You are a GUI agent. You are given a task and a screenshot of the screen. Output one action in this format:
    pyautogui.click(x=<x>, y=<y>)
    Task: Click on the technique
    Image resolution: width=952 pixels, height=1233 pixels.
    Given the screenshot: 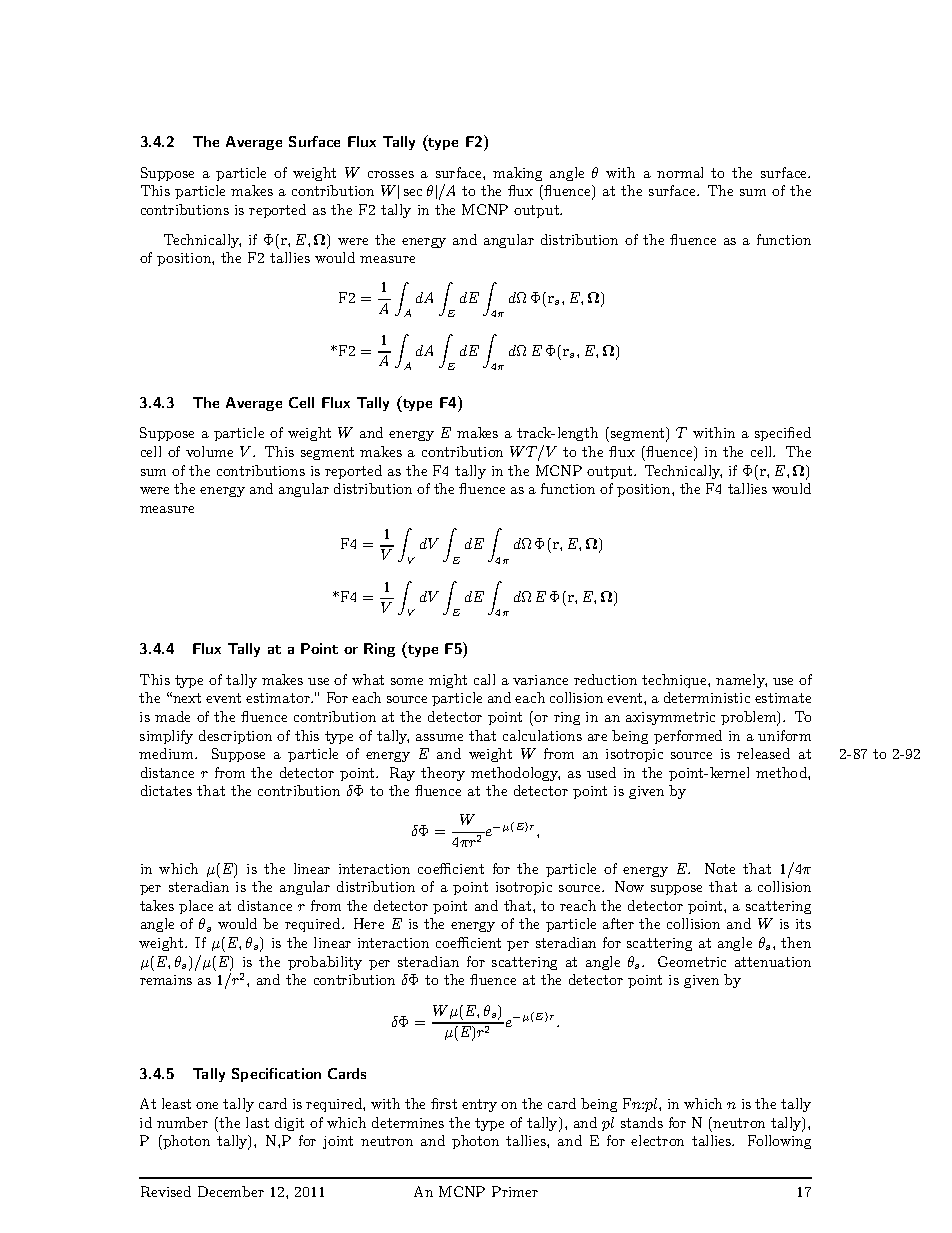 What is the action you would take?
    pyautogui.click(x=675, y=681)
